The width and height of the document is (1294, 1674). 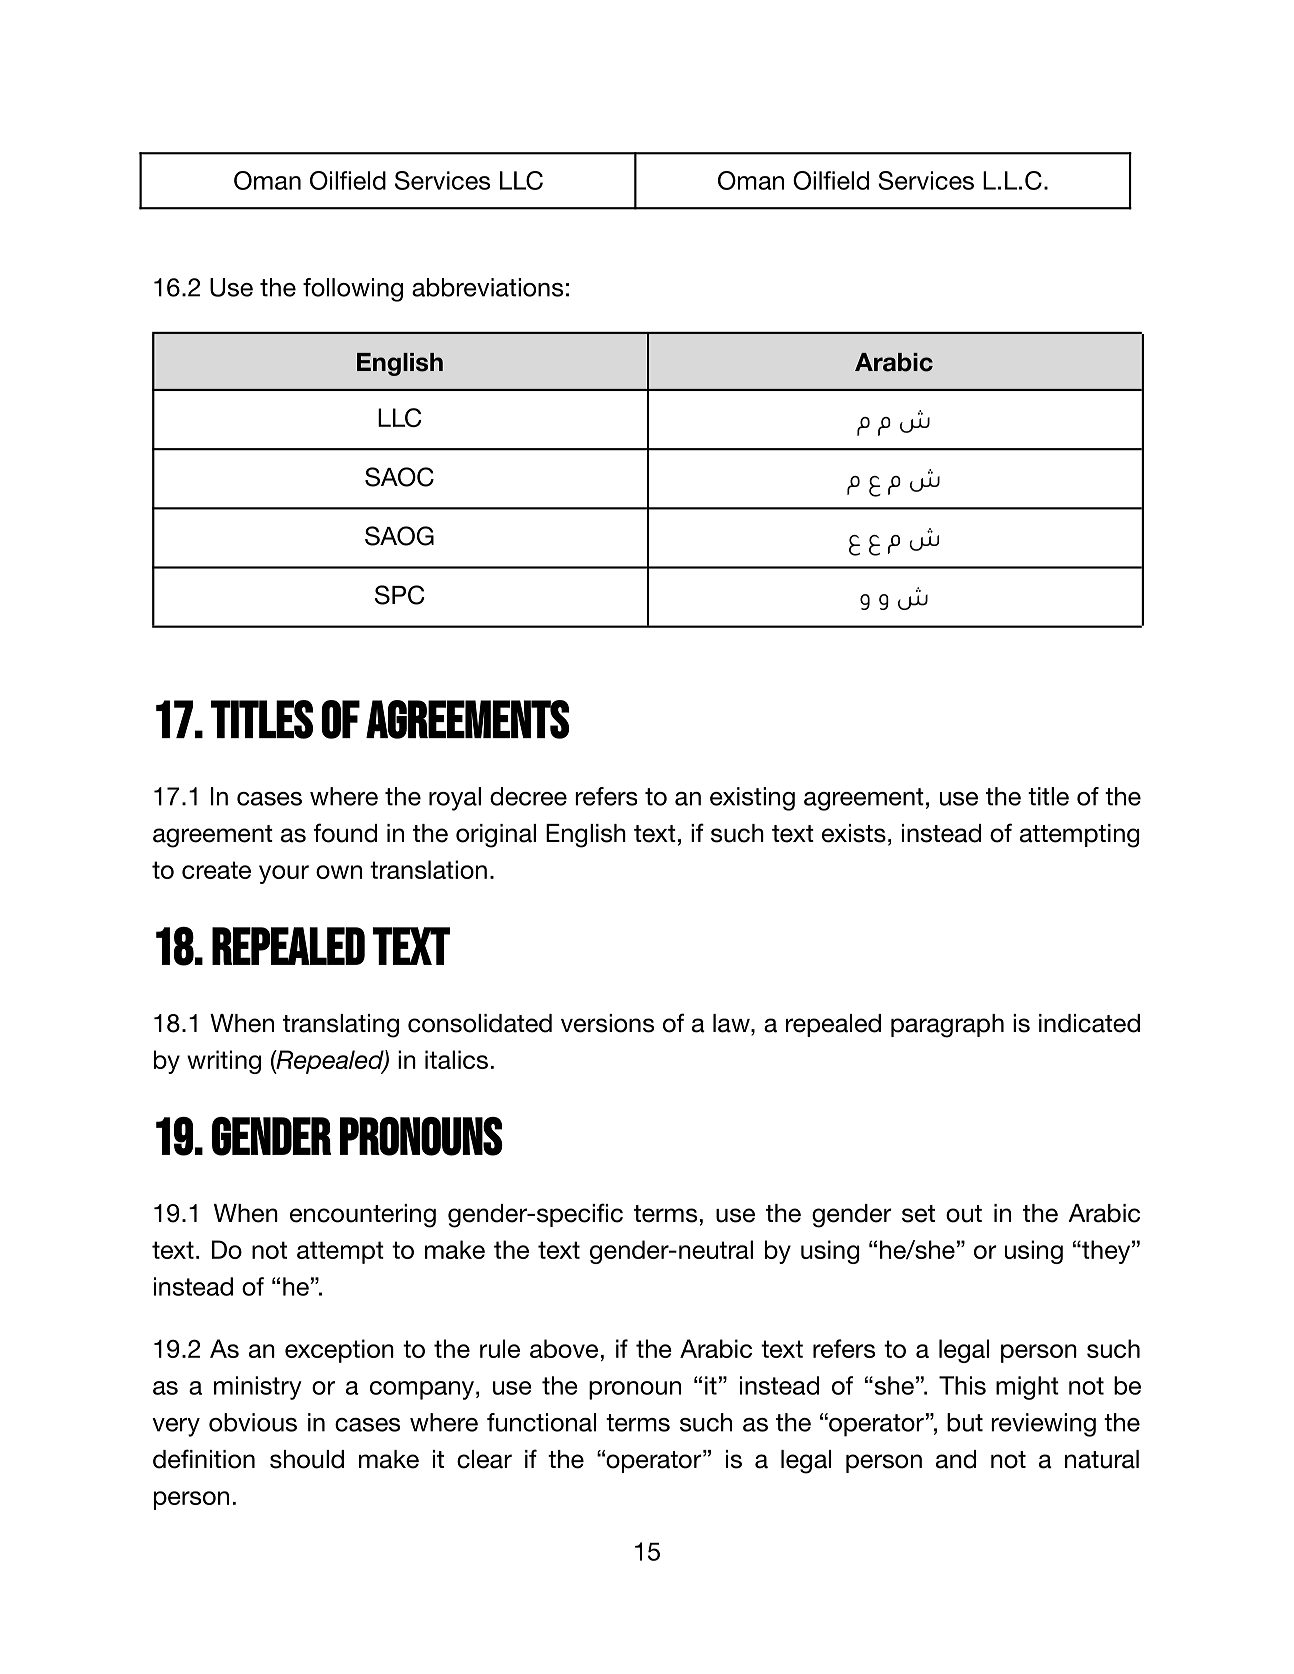 I want to click on abbreviations, so click(x=487, y=287).
